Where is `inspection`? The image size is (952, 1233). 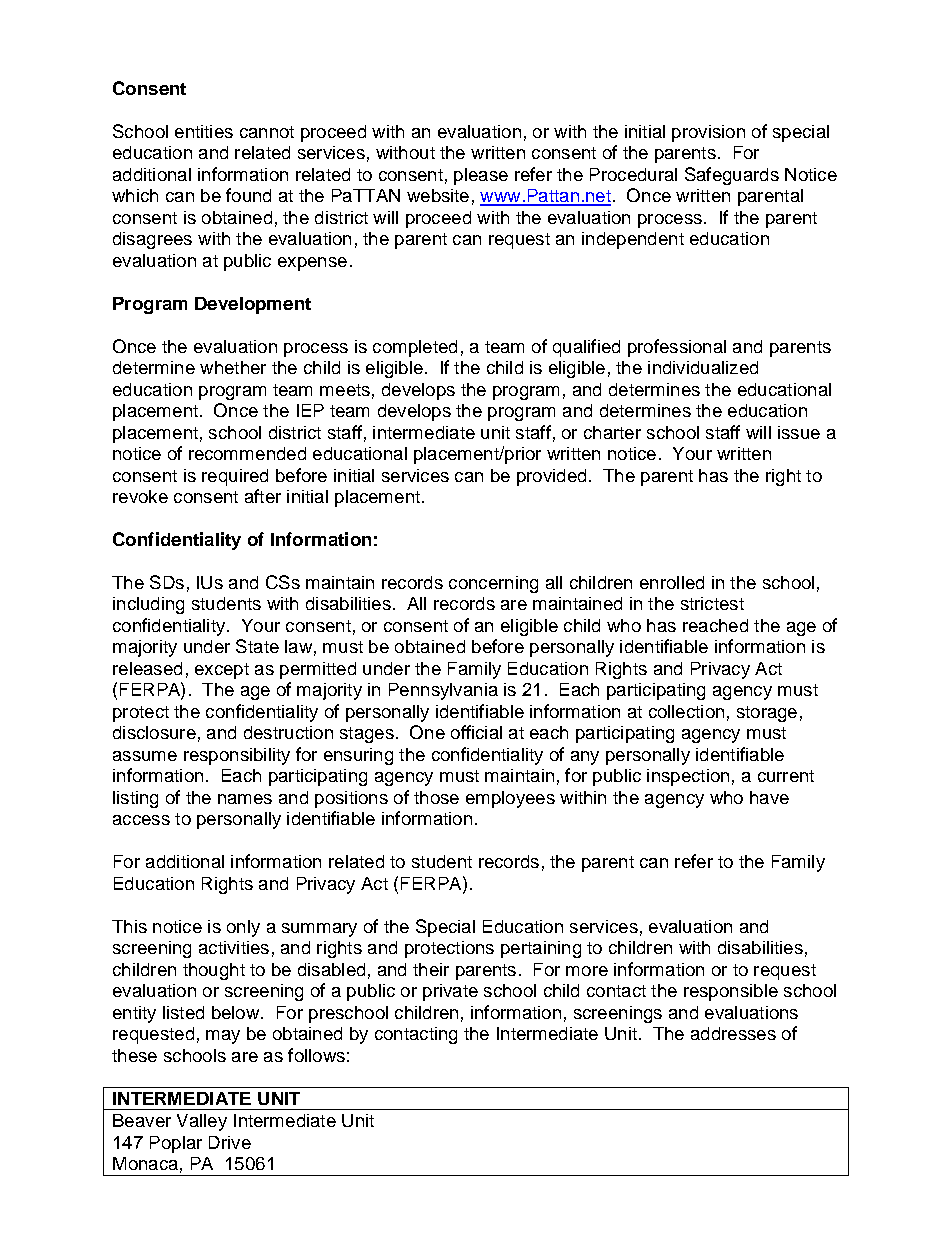 inspection is located at coordinates (688, 777).
